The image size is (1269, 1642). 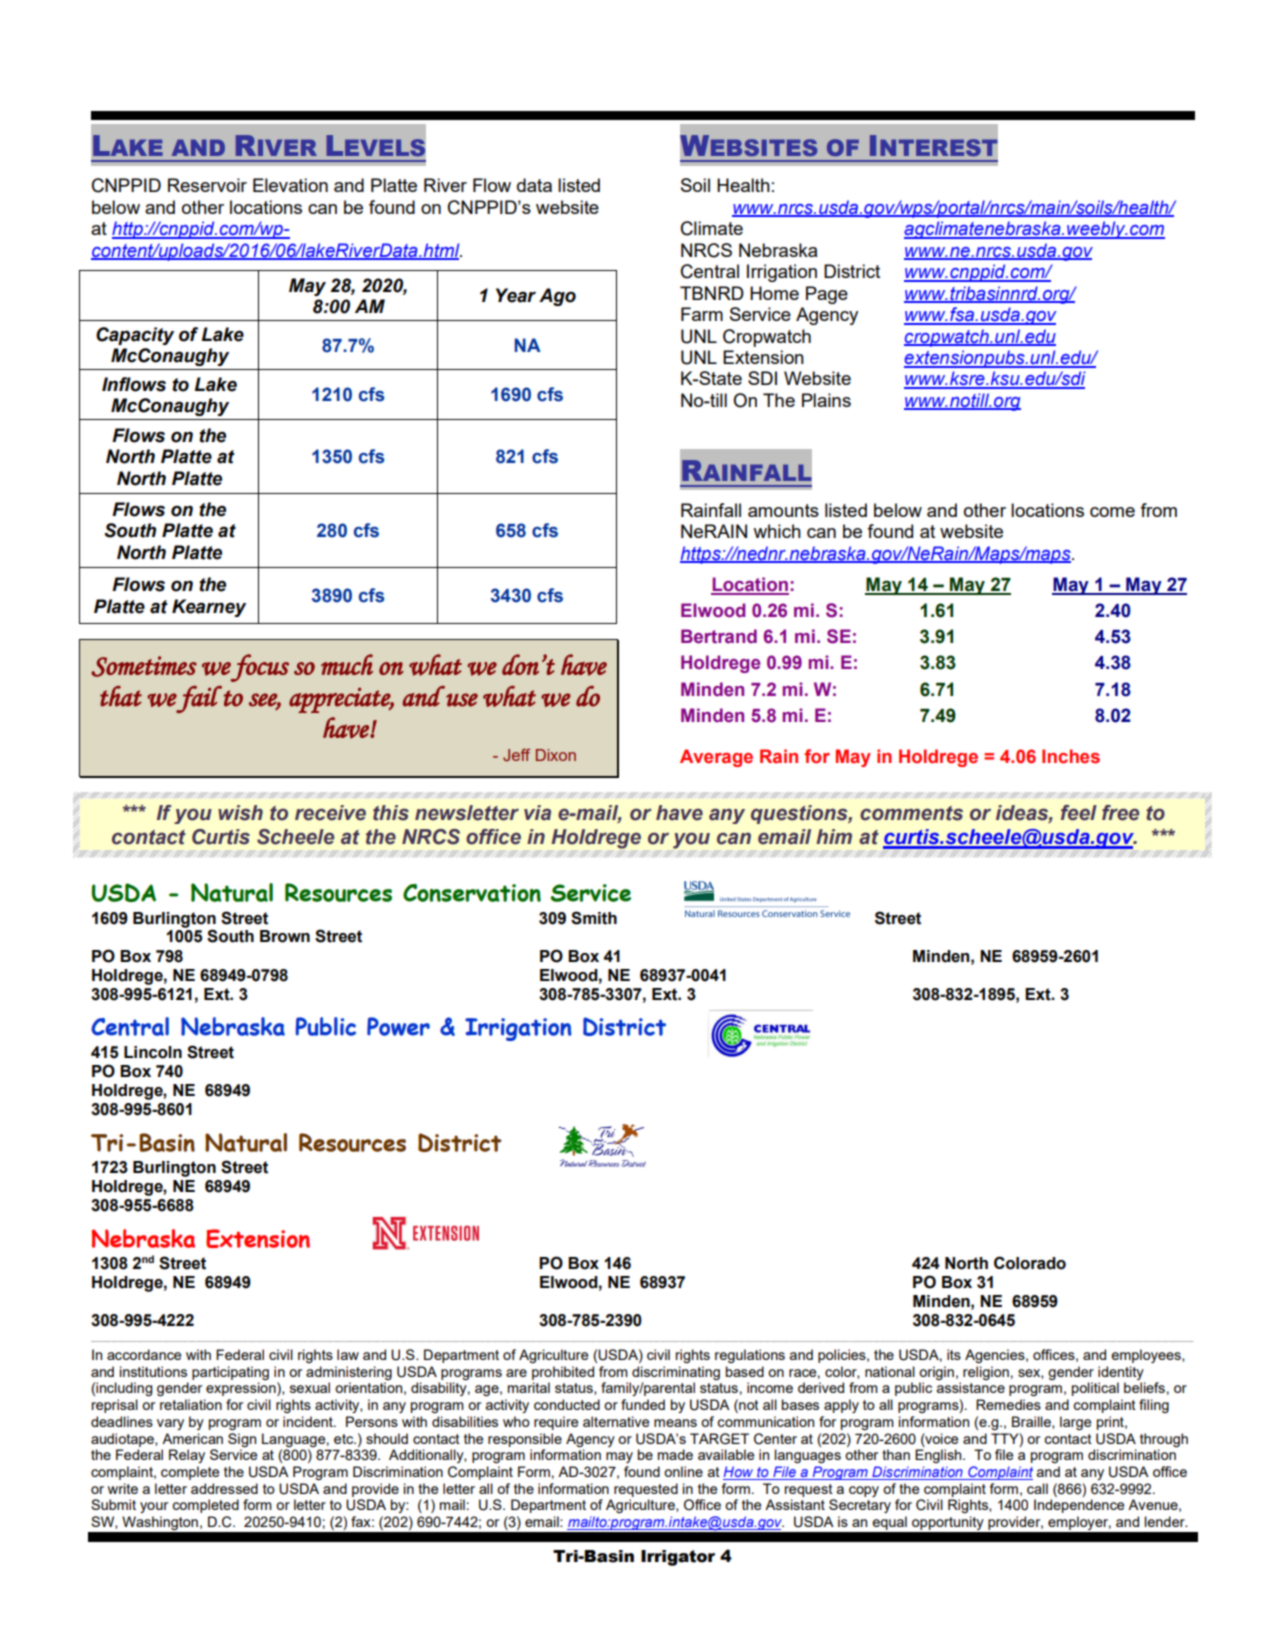 I want to click on wish, so click(x=240, y=813).
